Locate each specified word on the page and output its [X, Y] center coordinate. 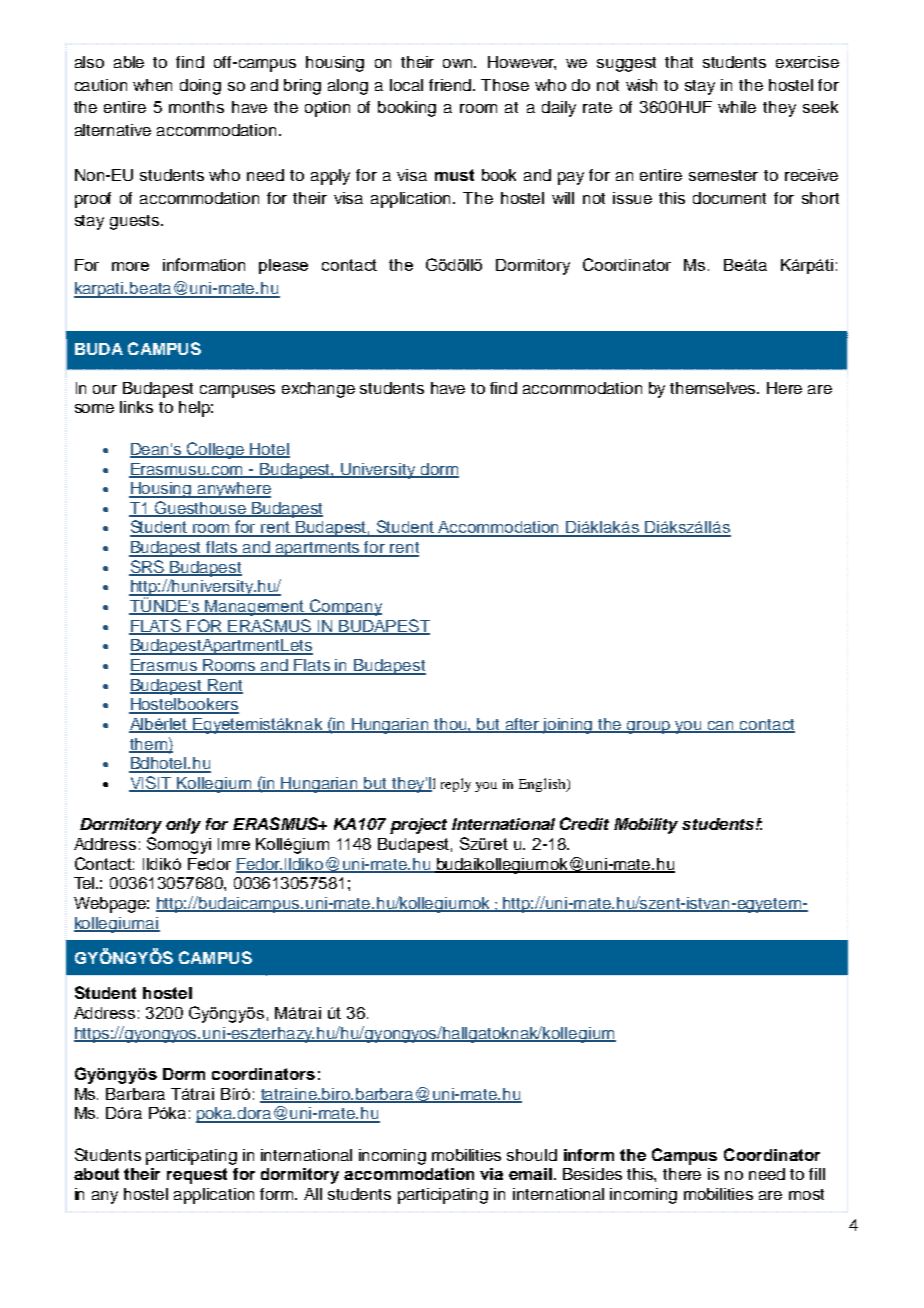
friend [451, 85]
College [216, 450]
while [737, 107]
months [196, 107]
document [729, 198]
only [183, 826]
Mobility [646, 826]
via [491, 1174]
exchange [318, 390]
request [197, 1176]
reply [456, 785]
